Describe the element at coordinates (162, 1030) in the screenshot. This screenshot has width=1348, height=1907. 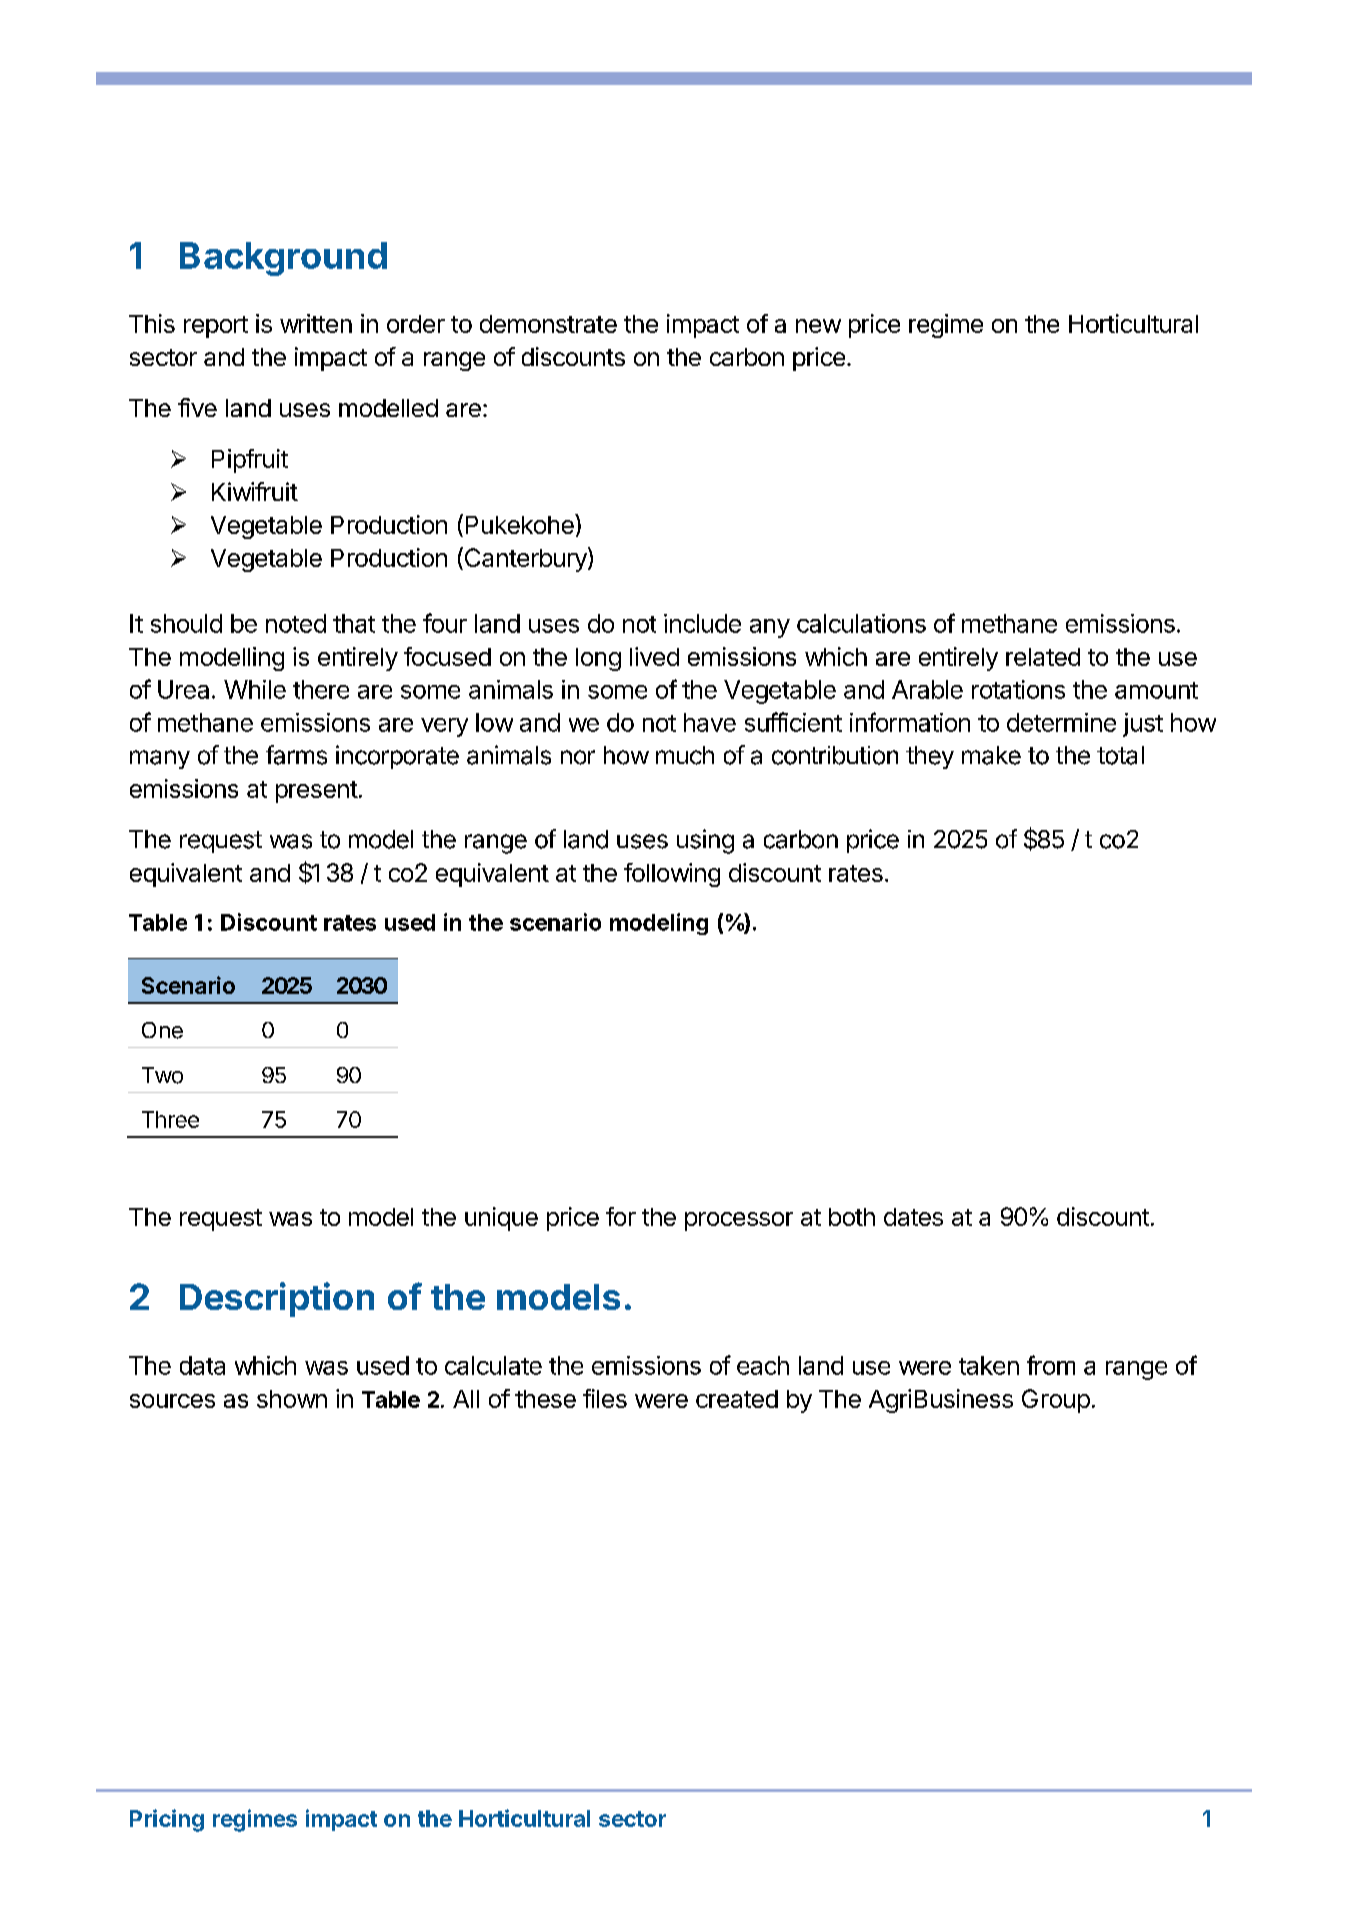
I see `One` at that location.
